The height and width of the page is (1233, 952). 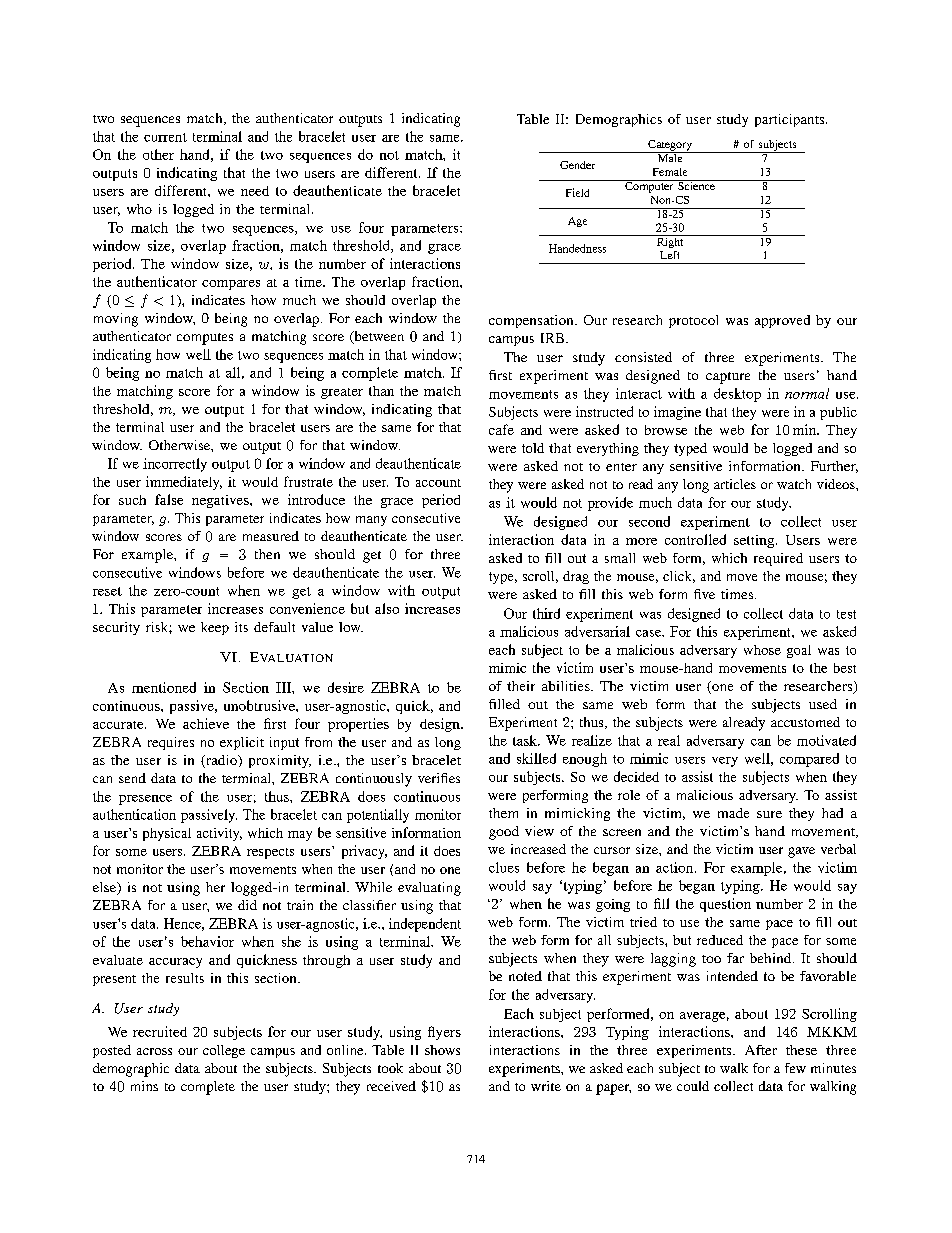 What do you see at coordinates (501, 429) in the page?
I see `cafe` at bounding box center [501, 429].
